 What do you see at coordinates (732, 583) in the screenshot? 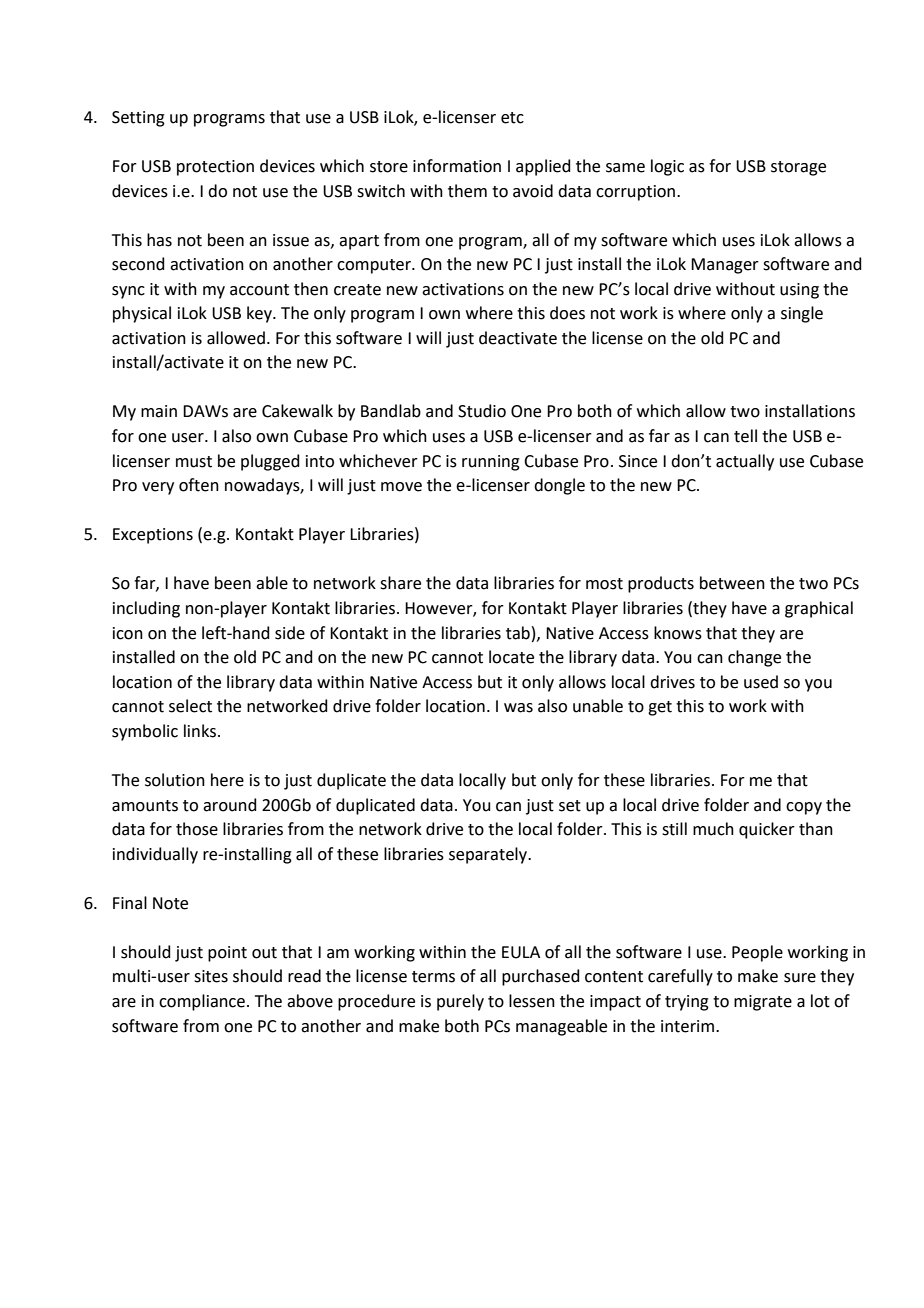
I see `between` at bounding box center [732, 583].
